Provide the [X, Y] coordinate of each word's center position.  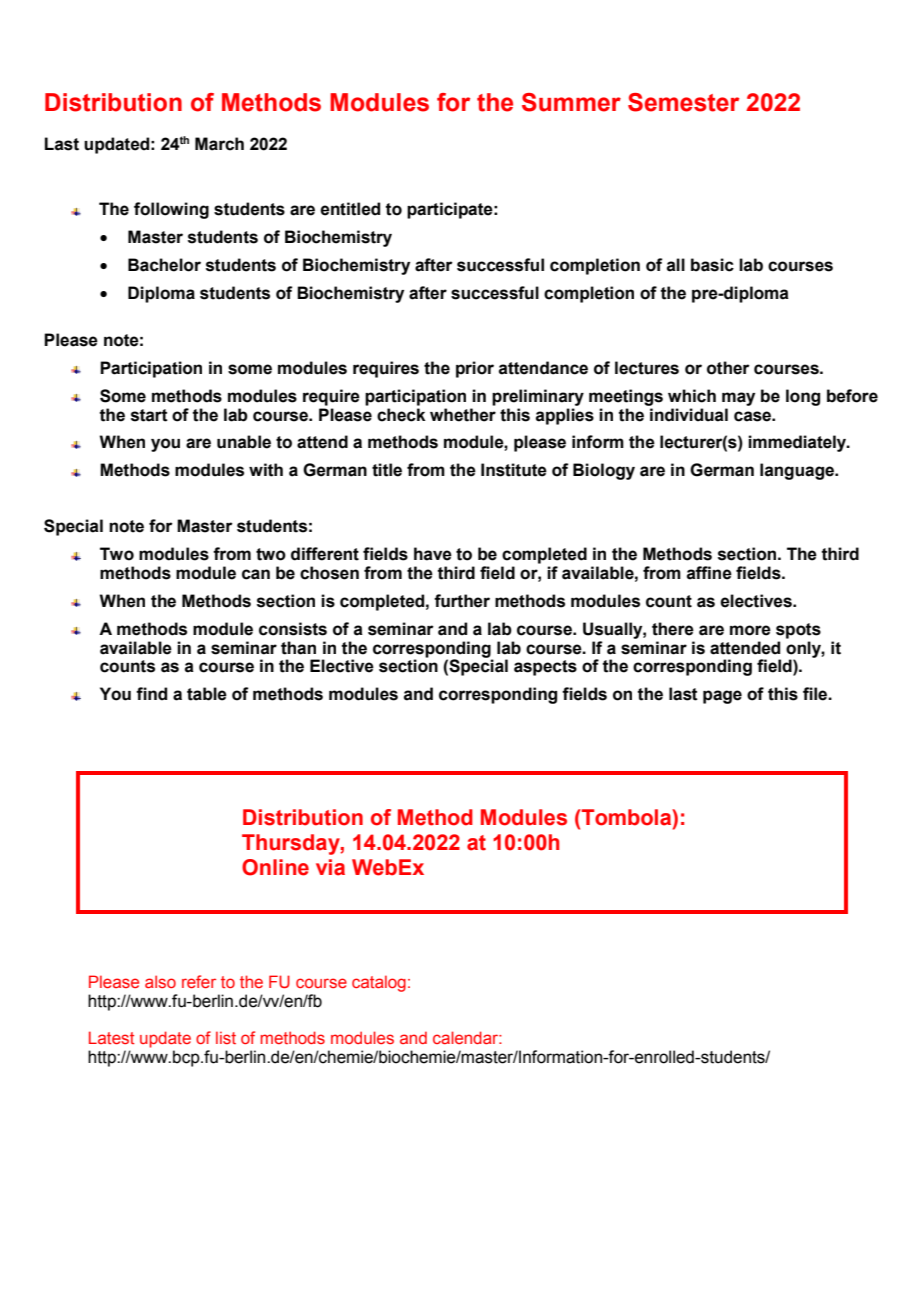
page [722, 697]
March [219, 144]
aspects [545, 668]
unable [244, 442]
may [738, 399]
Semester [683, 102]
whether [463, 415]
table [207, 694]
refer [199, 981]
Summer [571, 102]
